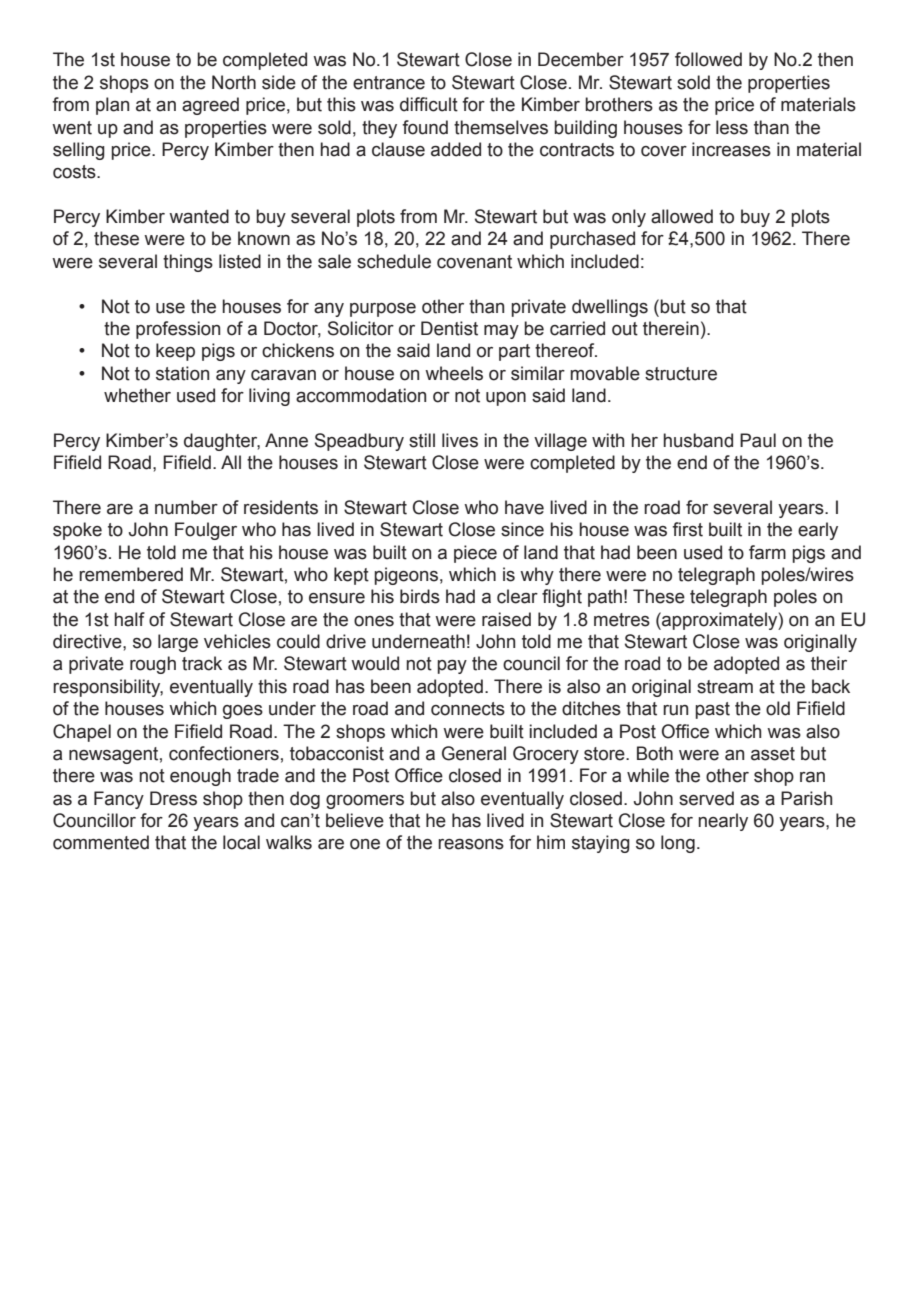 This screenshot has height=1308, width=924. I want to click on Paul, so click(758, 440).
